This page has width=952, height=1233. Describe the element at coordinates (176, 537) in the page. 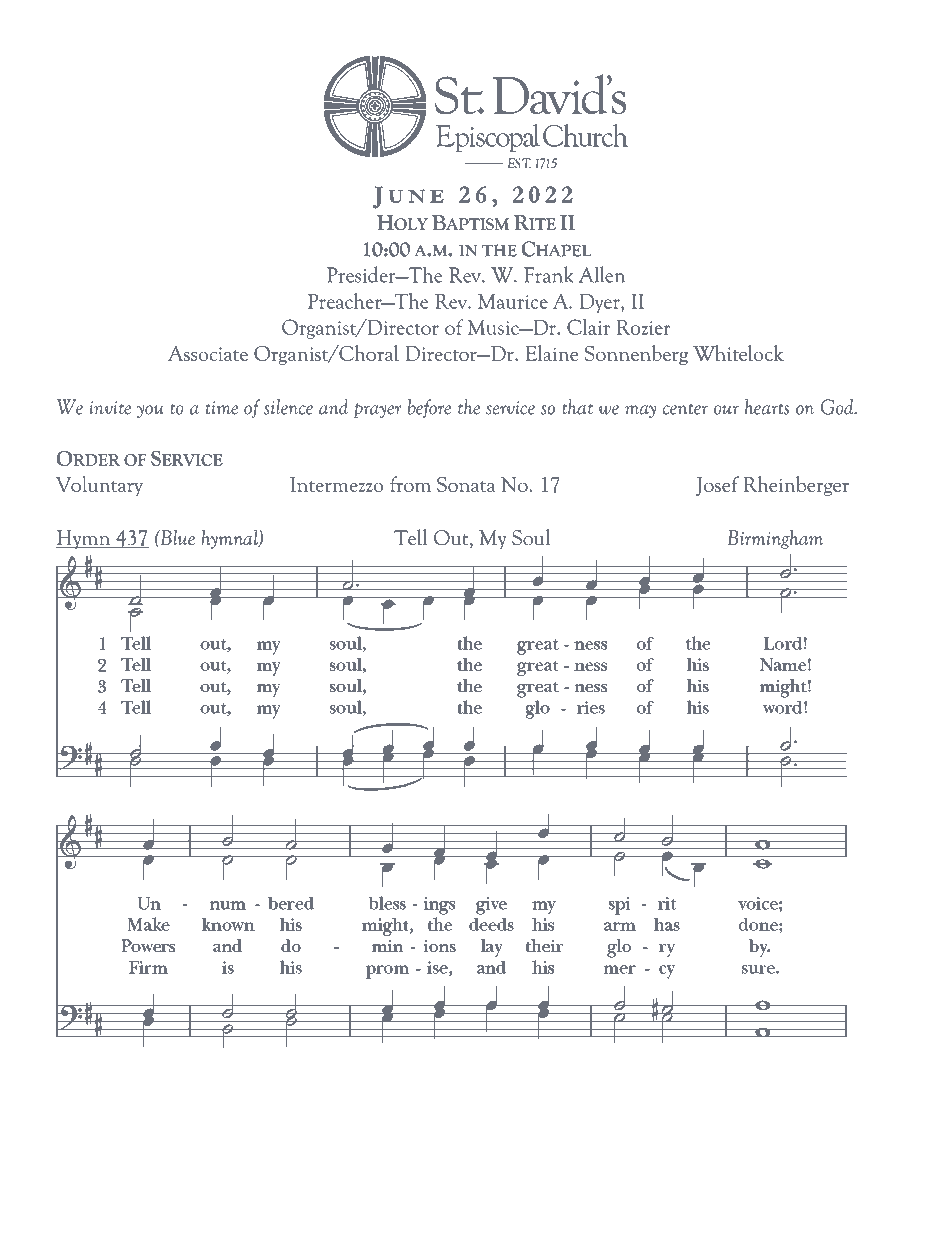

I see `Blue` at that location.
